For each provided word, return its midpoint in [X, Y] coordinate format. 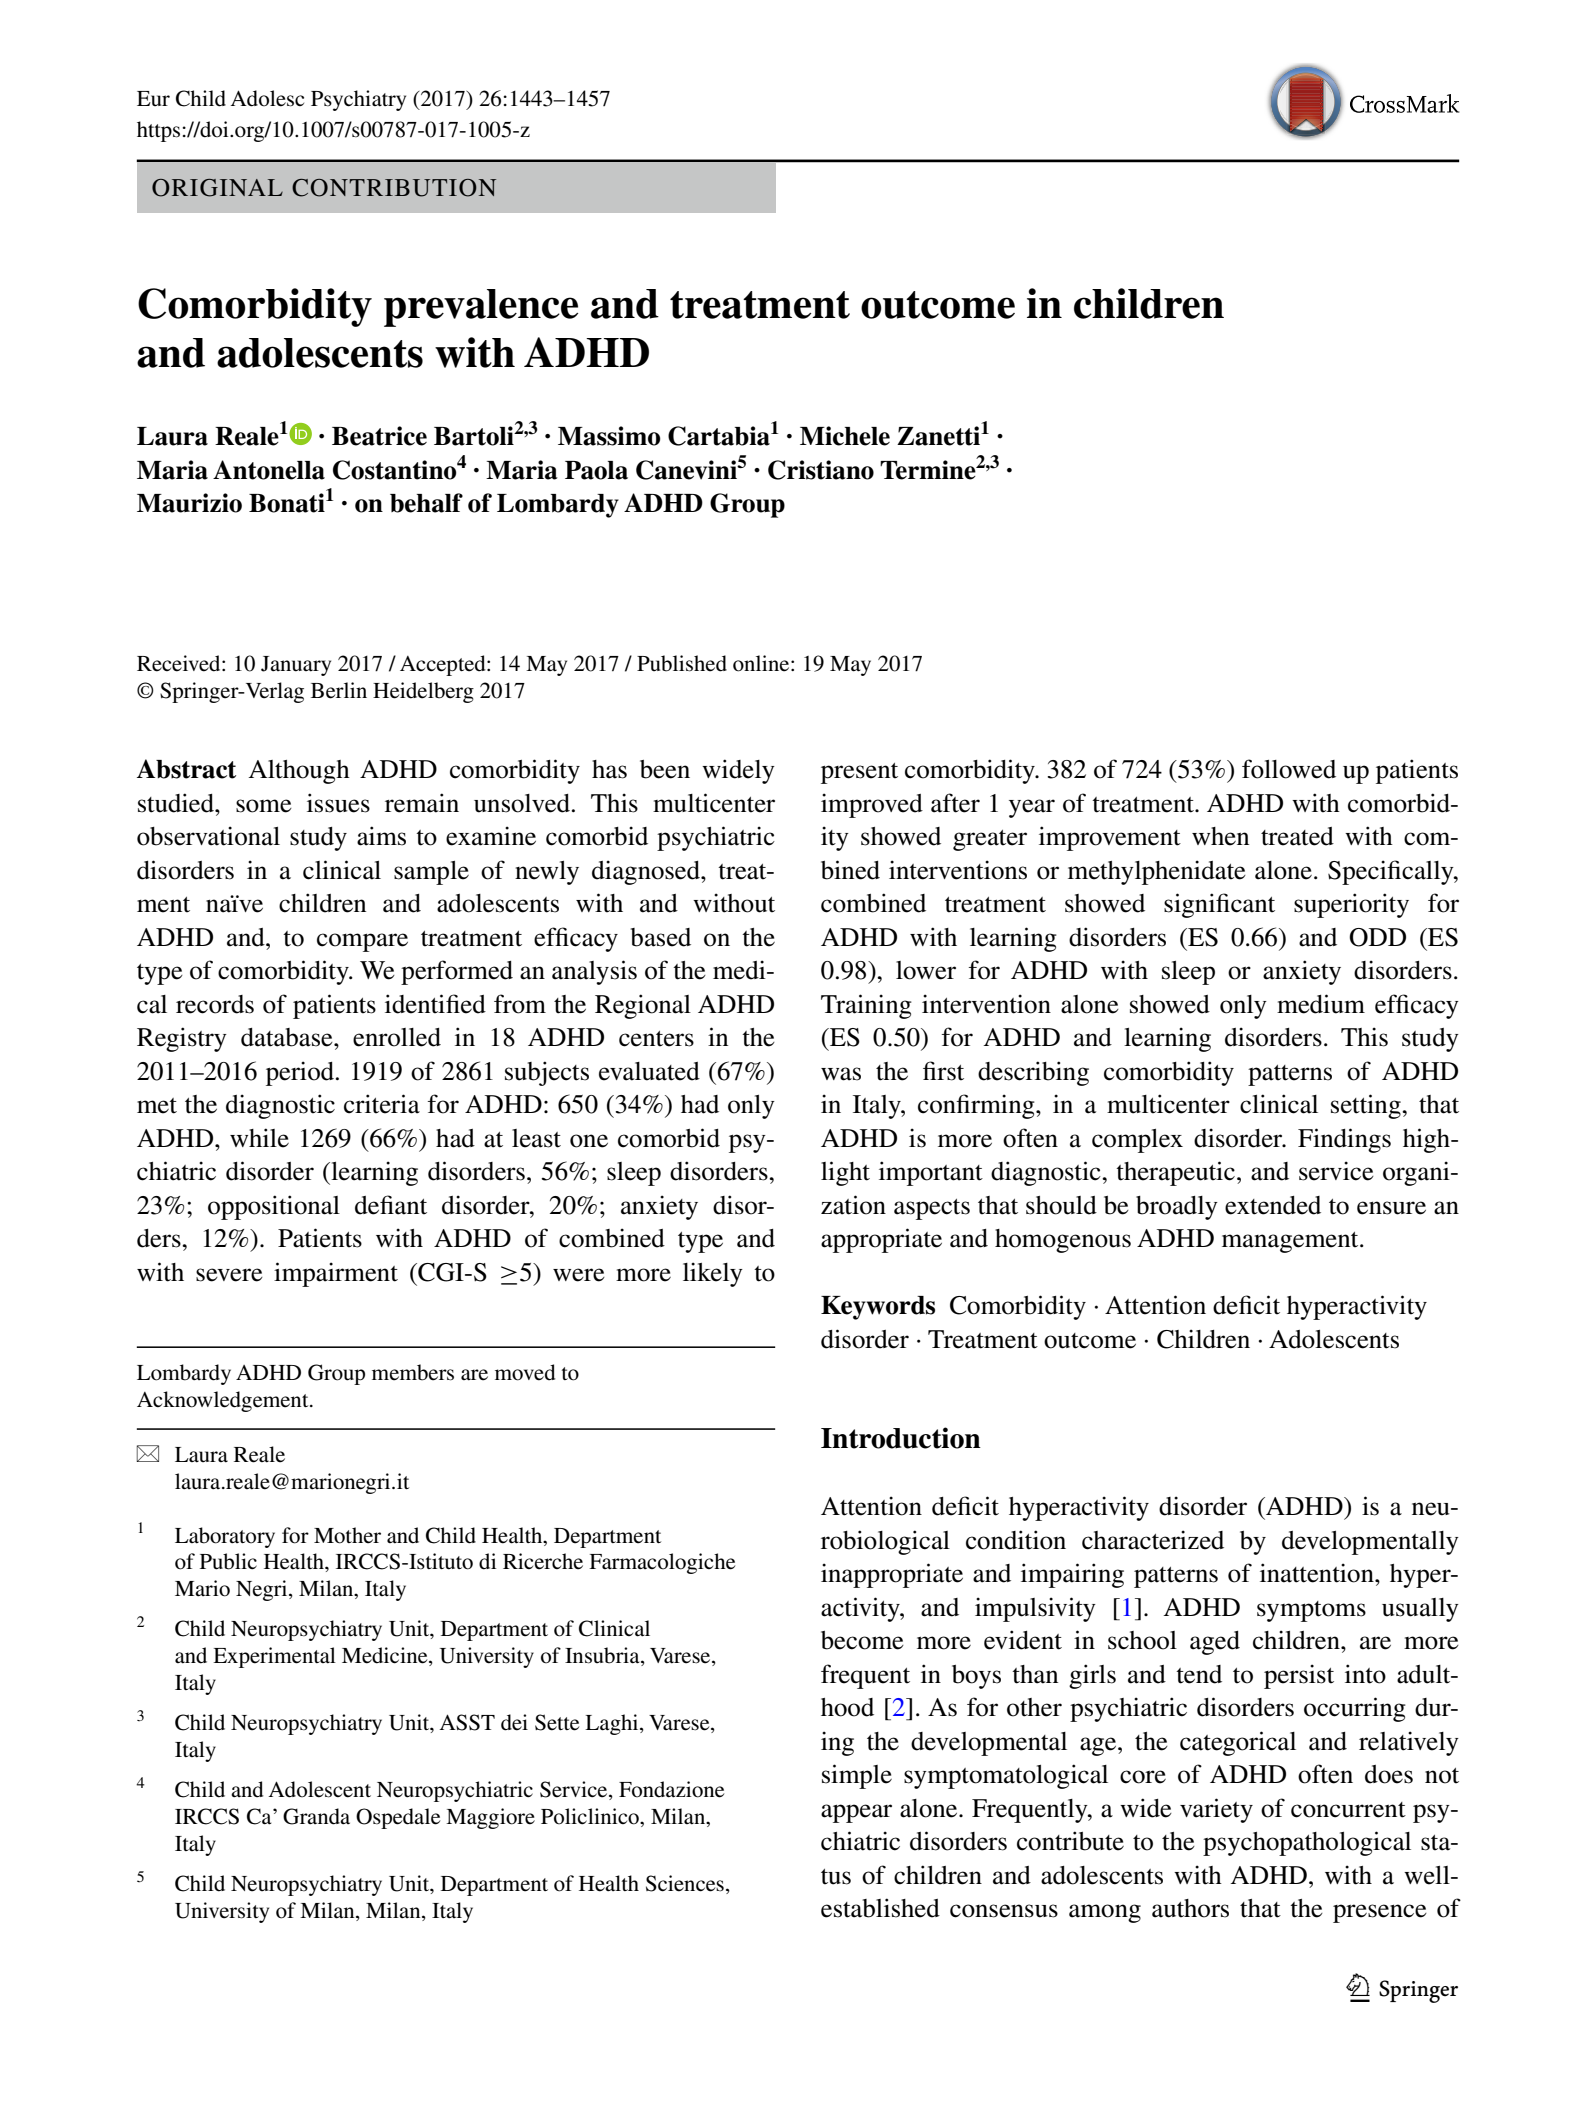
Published [682, 663]
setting [1367, 1106]
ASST [467, 1722]
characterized [1153, 1540]
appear [856, 1813]
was [841, 1074]
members [413, 1372]
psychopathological [1307, 1843]
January [296, 666]
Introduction [901, 1438]
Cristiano [821, 470]
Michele [845, 436]
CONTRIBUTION [394, 188]
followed [1289, 769]
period [300, 1073]
